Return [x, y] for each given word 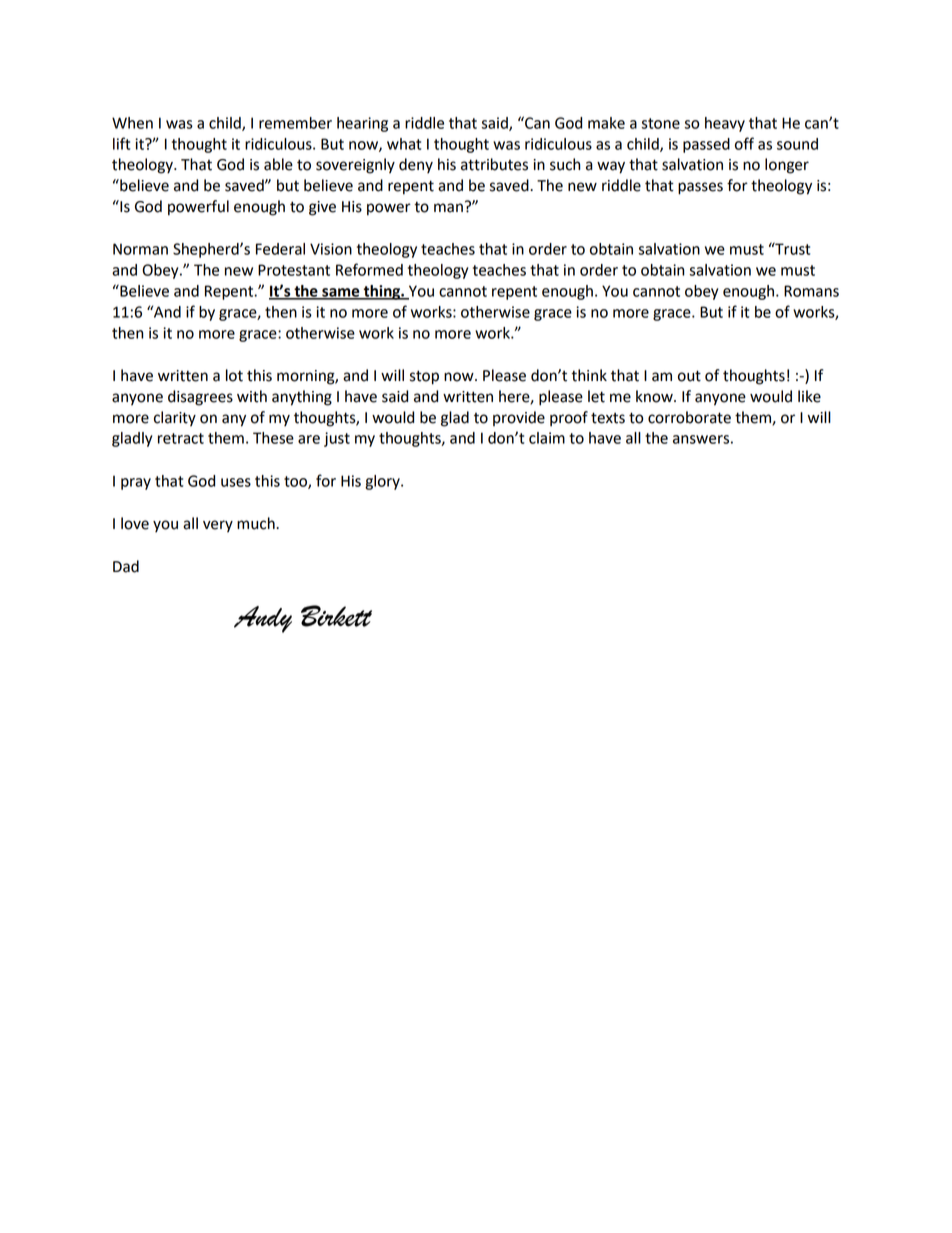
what [404, 144]
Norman [140, 249]
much [257, 523]
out [689, 376]
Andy [263, 619]
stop [424, 377]
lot [234, 375]
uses [236, 482]
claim [547, 438]
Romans [811, 291]
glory [383, 482]
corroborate [689, 417]
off [744, 143]
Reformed [369, 269]
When [132, 123]
